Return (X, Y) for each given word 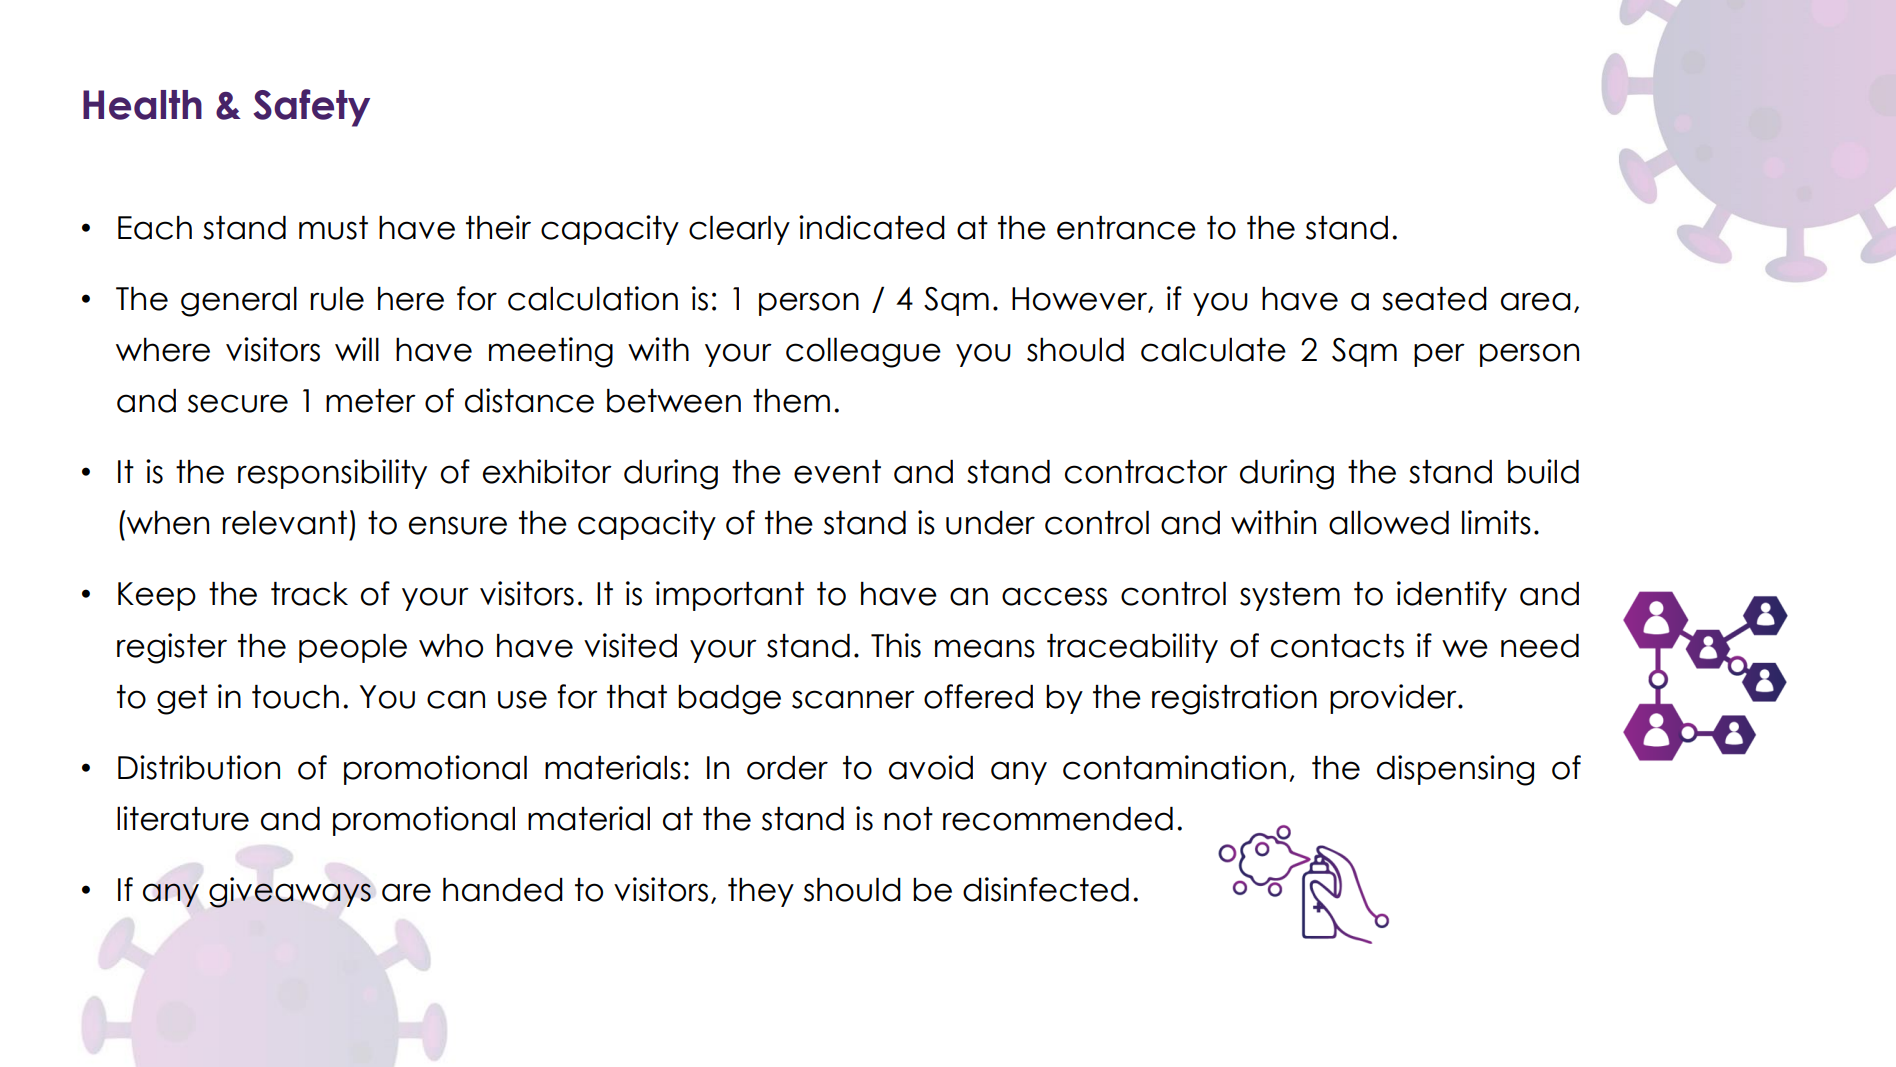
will (357, 349)
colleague (863, 352)
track (309, 594)
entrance (1126, 228)
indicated (872, 227)
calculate (1213, 349)
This (896, 645)
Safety (311, 108)
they (761, 892)
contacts (1337, 646)
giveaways (290, 892)
